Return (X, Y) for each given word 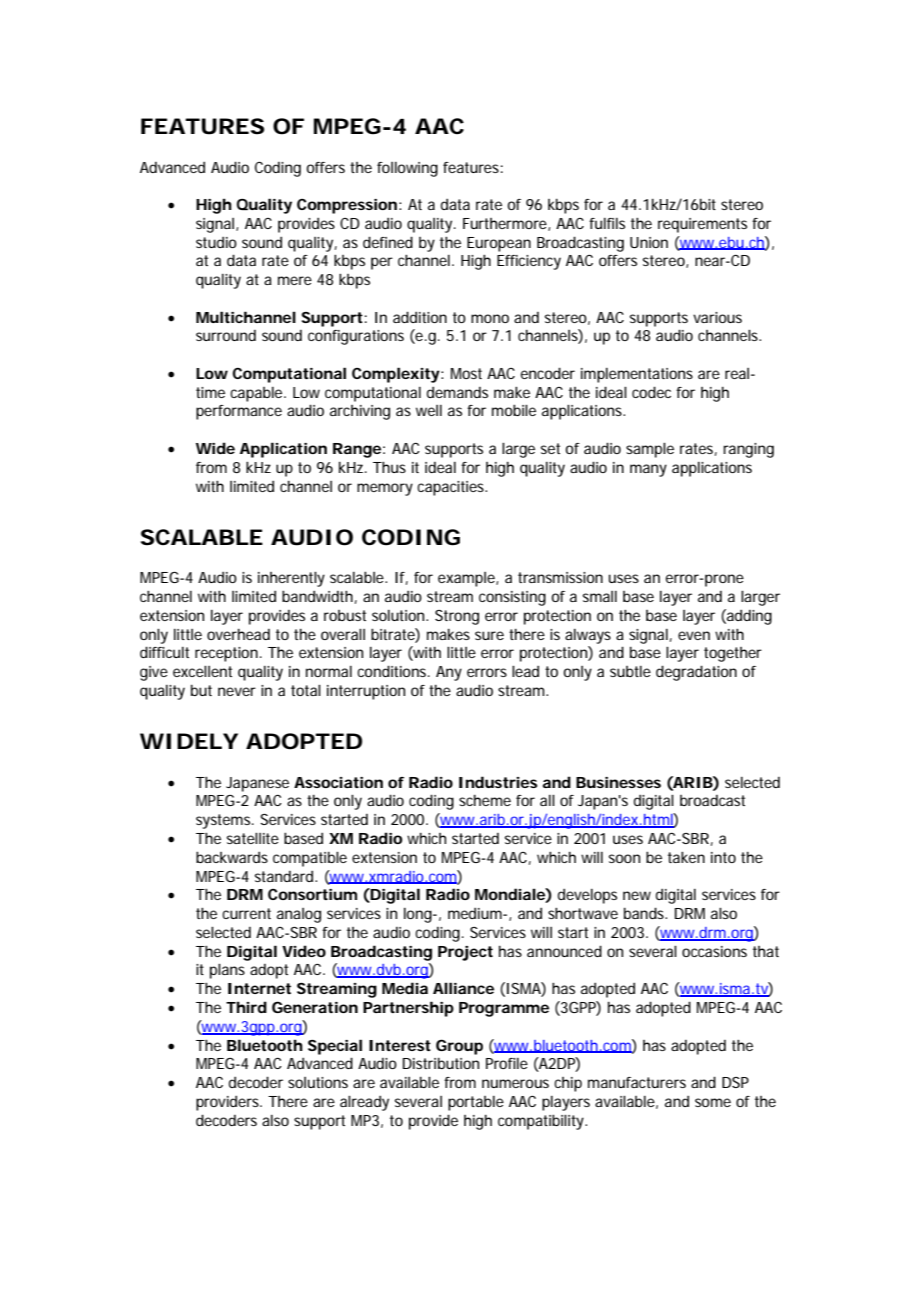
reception (226, 654)
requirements (702, 225)
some (713, 1102)
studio (216, 242)
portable (476, 1103)
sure (489, 635)
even (694, 635)
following (407, 169)
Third (246, 1007)
